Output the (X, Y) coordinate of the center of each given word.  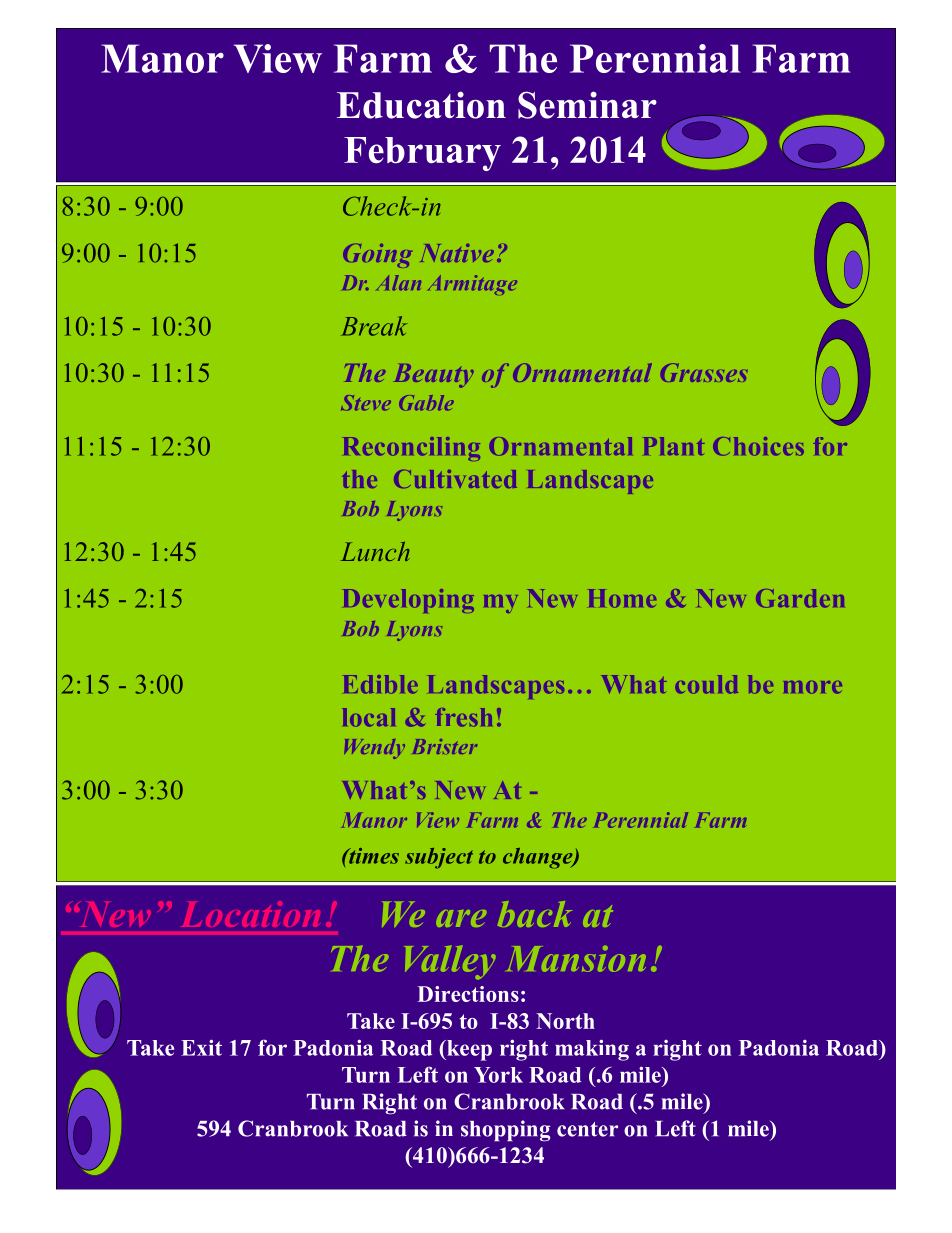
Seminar (587, 105)
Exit (201, 1047)
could (706, 684)
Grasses (704, 372)
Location (250, 914)
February (422, 154)
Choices (758, 446)
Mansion (576, 959)
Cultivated (455, 479)
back (535, 914)
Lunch (375, 551)
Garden (800, 598)
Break (374, 326)
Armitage (472, 285)
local (369, 717)
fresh (464, 717)
